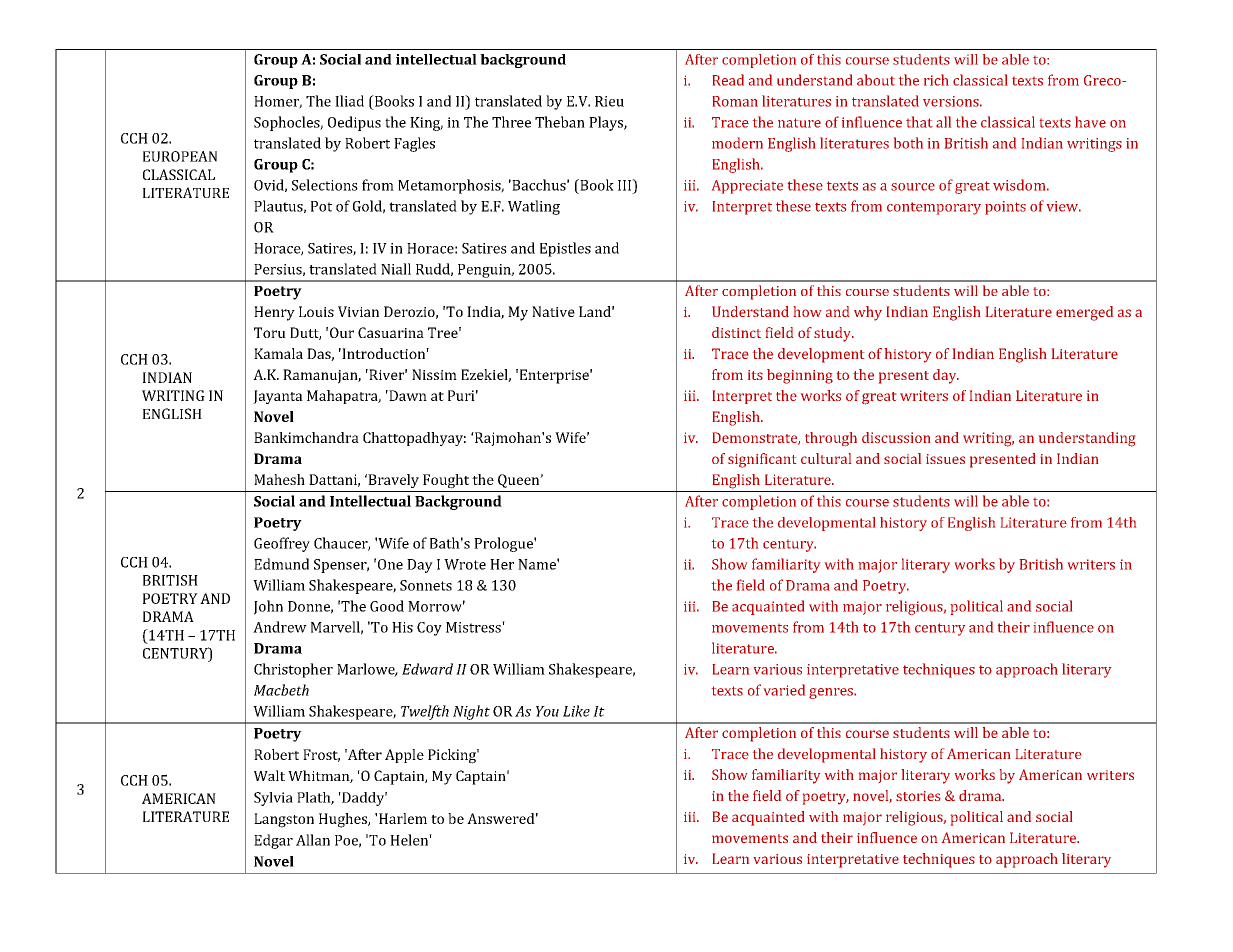  Describe the element at coordinates (284, 820) in the image. I see `Langston` at that location.
